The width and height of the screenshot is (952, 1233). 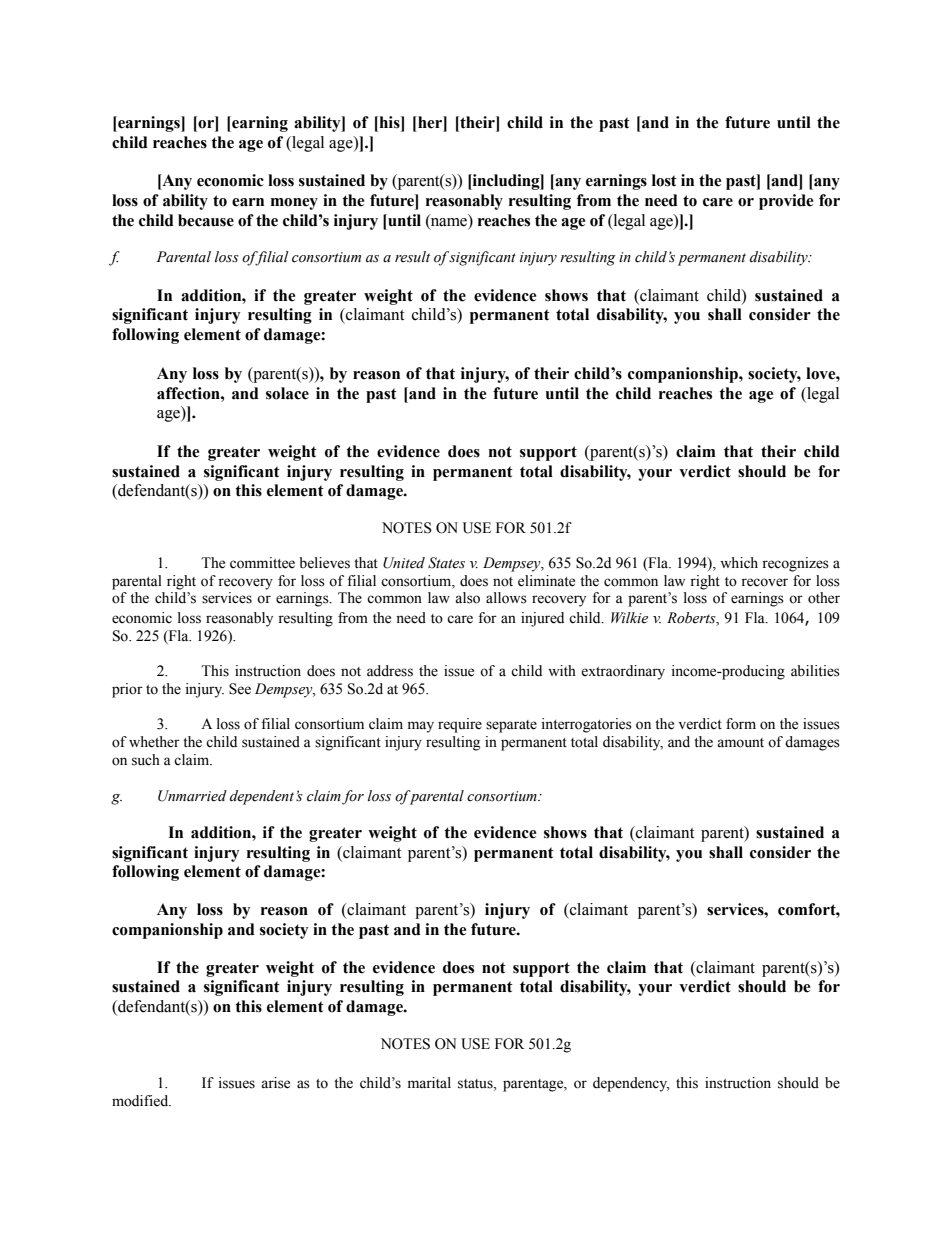 I want to click on committee, so click(x=262, y=563).
